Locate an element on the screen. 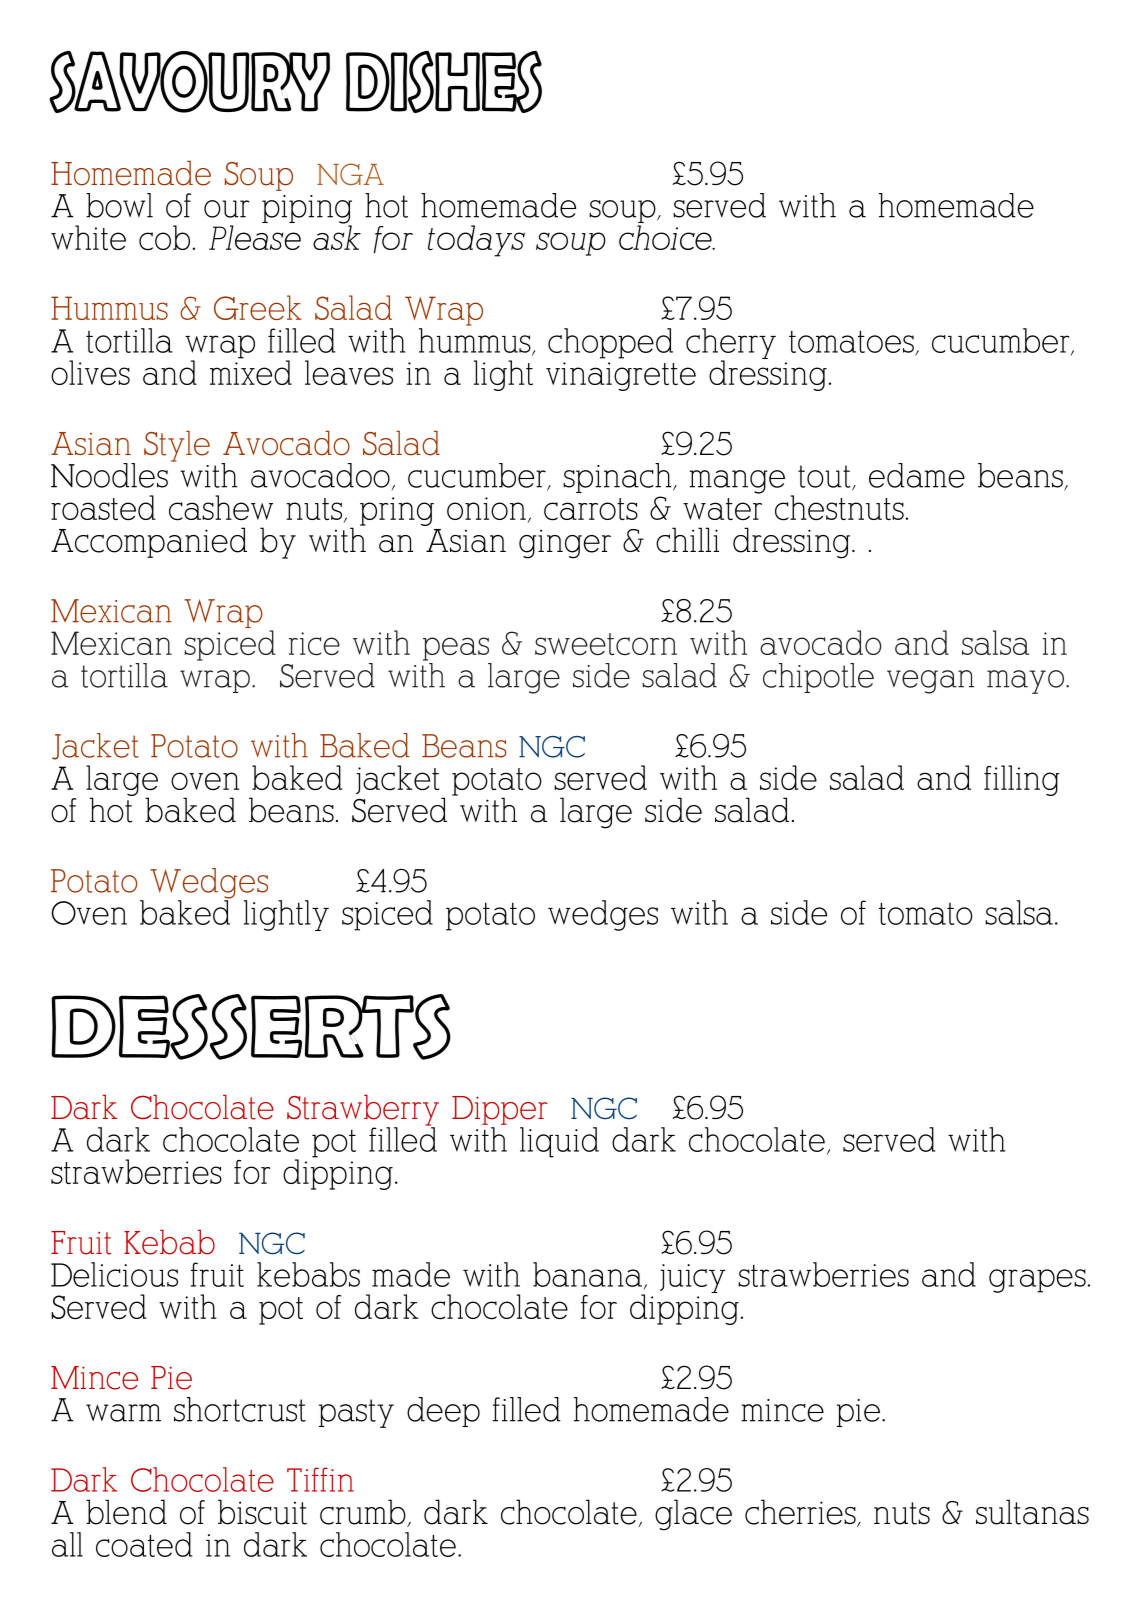 The height and width of the screenshot is (1604, 1131). Strawberry is located at coordinates (363, 1111).
